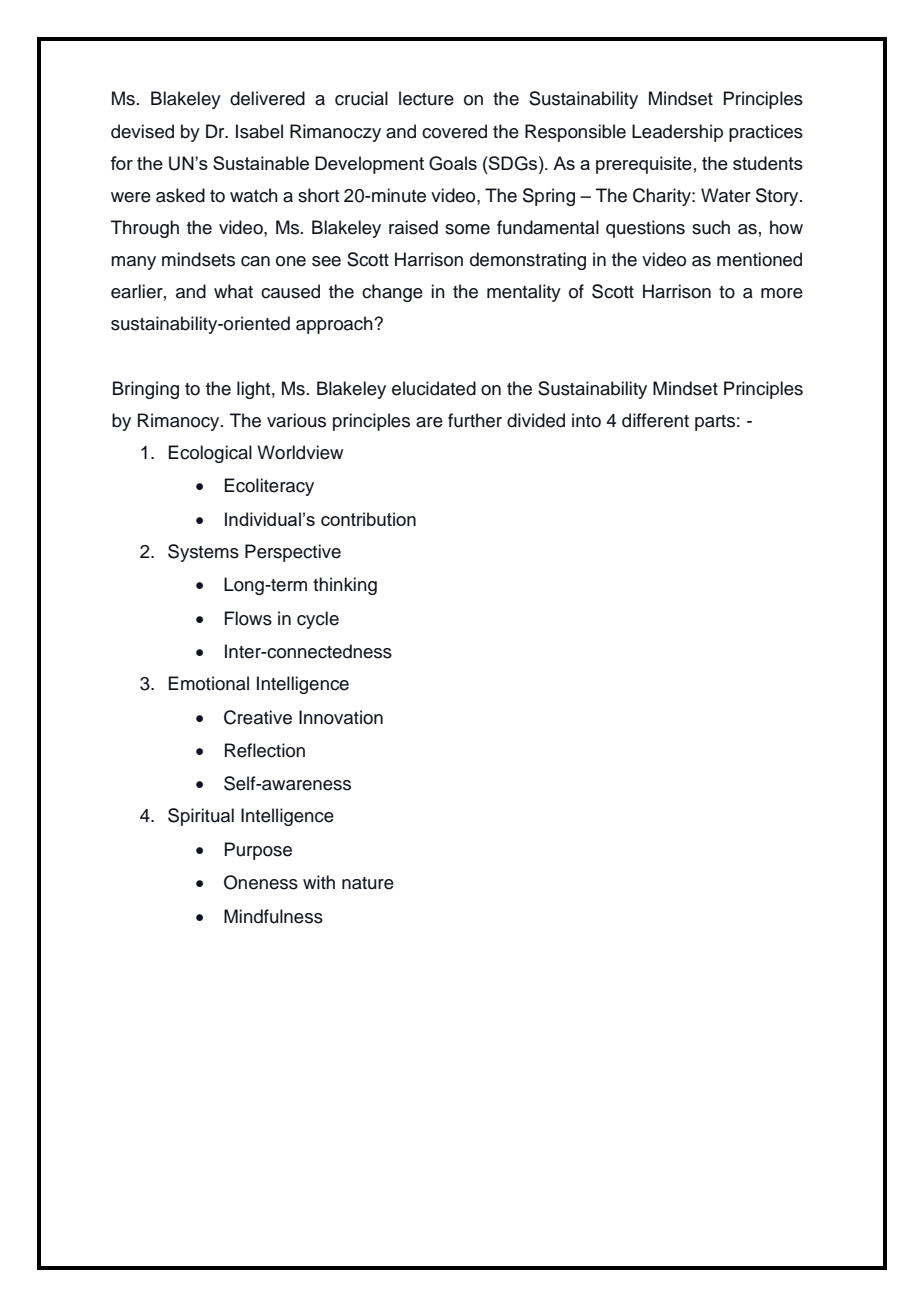  I want to click on Systems, so click(203, 553).
